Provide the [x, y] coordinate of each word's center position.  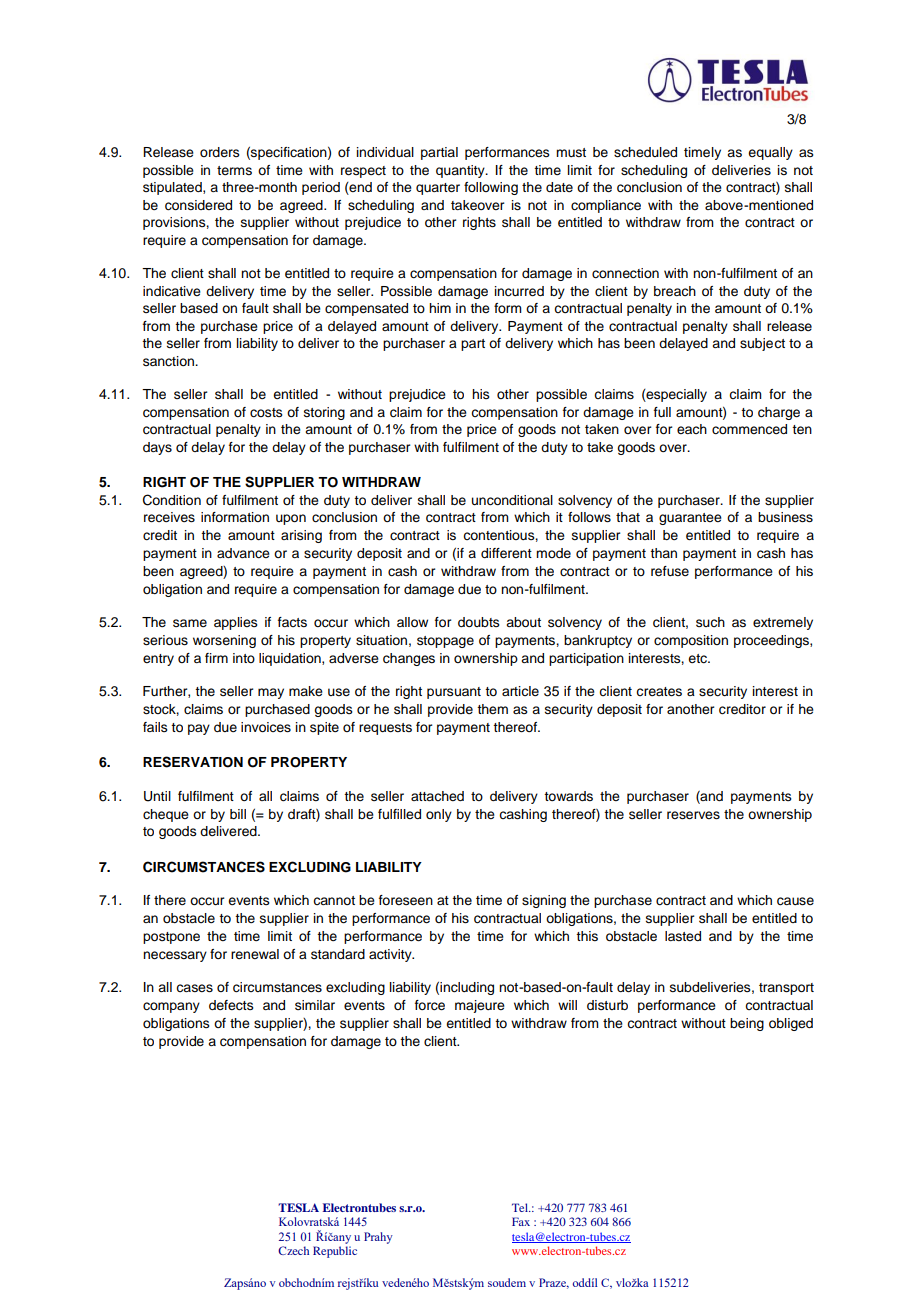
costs [266, 413]
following [491, 188]
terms [234, 170]
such [710, 622]
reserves [693, 815]
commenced [749, 429]
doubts [479, 622]
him [440, 308]
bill [238, 814]
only [439, 815]
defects [231, 1005]
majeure [480, 1006]
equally [770, 153]
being [747, 1024]
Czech [293, 1250]
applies [236, 623]
